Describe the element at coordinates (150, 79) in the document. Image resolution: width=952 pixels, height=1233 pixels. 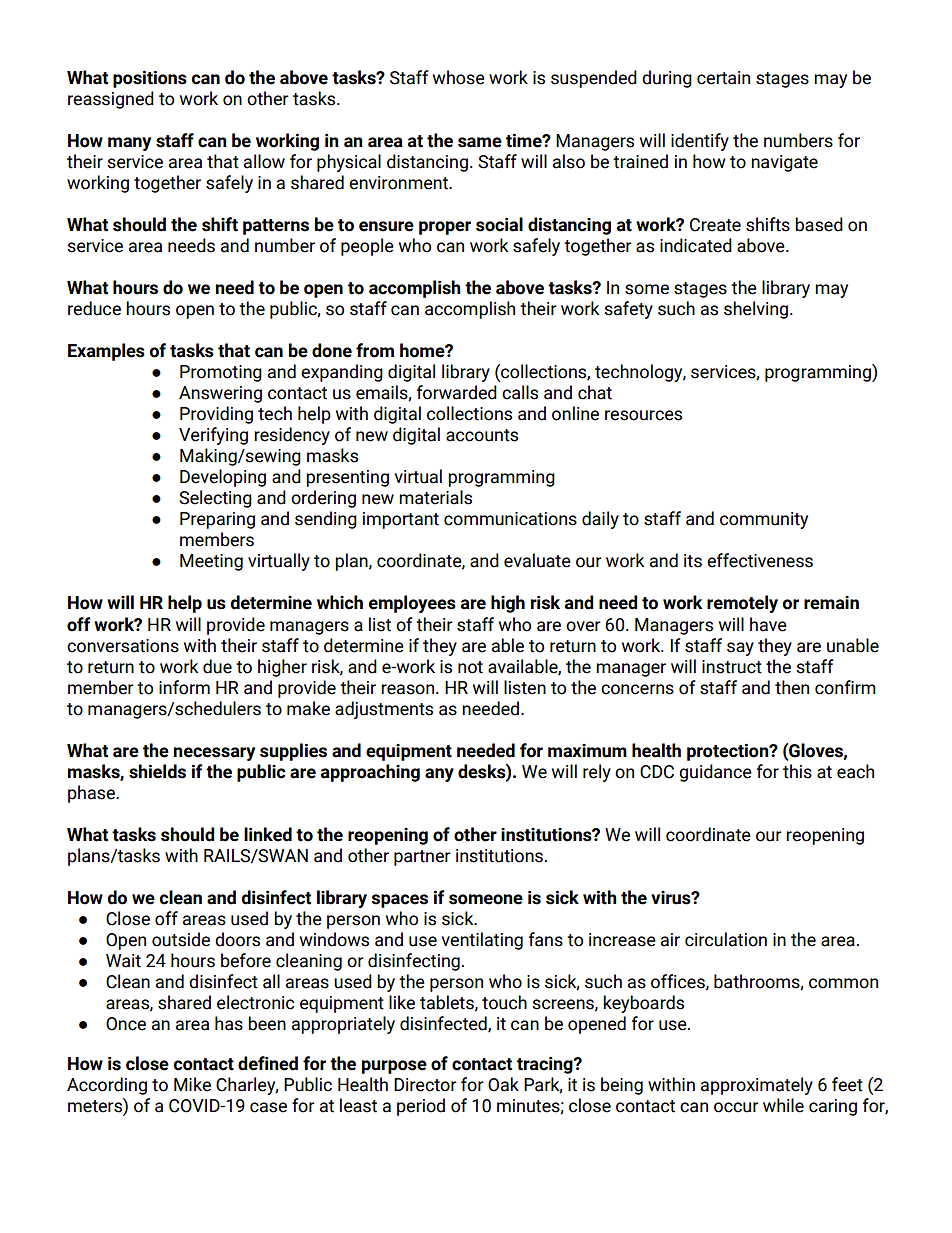
I see `positions` at that location.
